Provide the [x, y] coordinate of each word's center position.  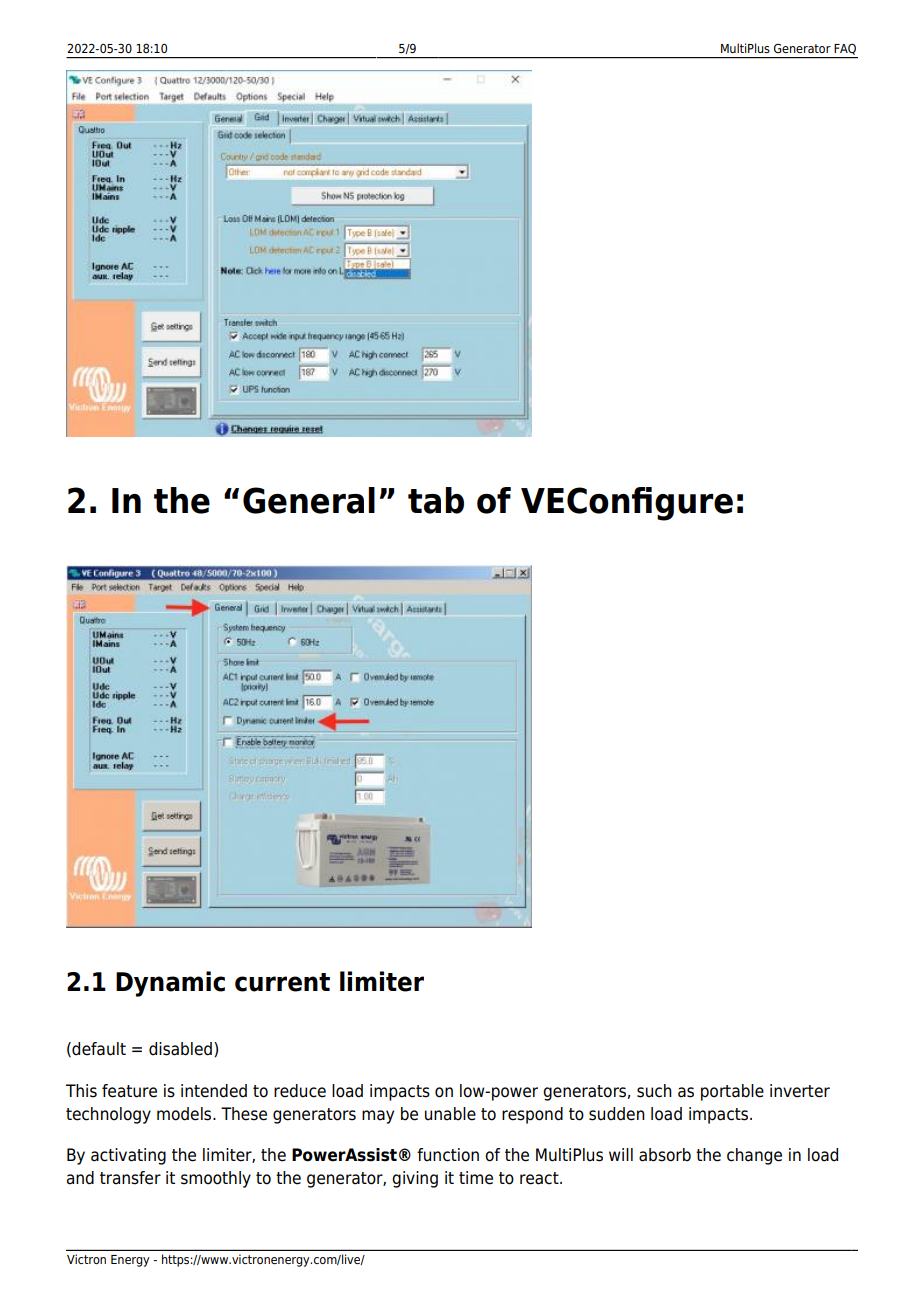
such [654, 1091]
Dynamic [170, 984]
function [448, 1155]
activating [128, 1156]
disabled [180, 1049]
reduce [300, 1091]
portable [732, 1092]
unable [450, 1114]
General [309, 500]
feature [129, 1091]
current [282, 982]
